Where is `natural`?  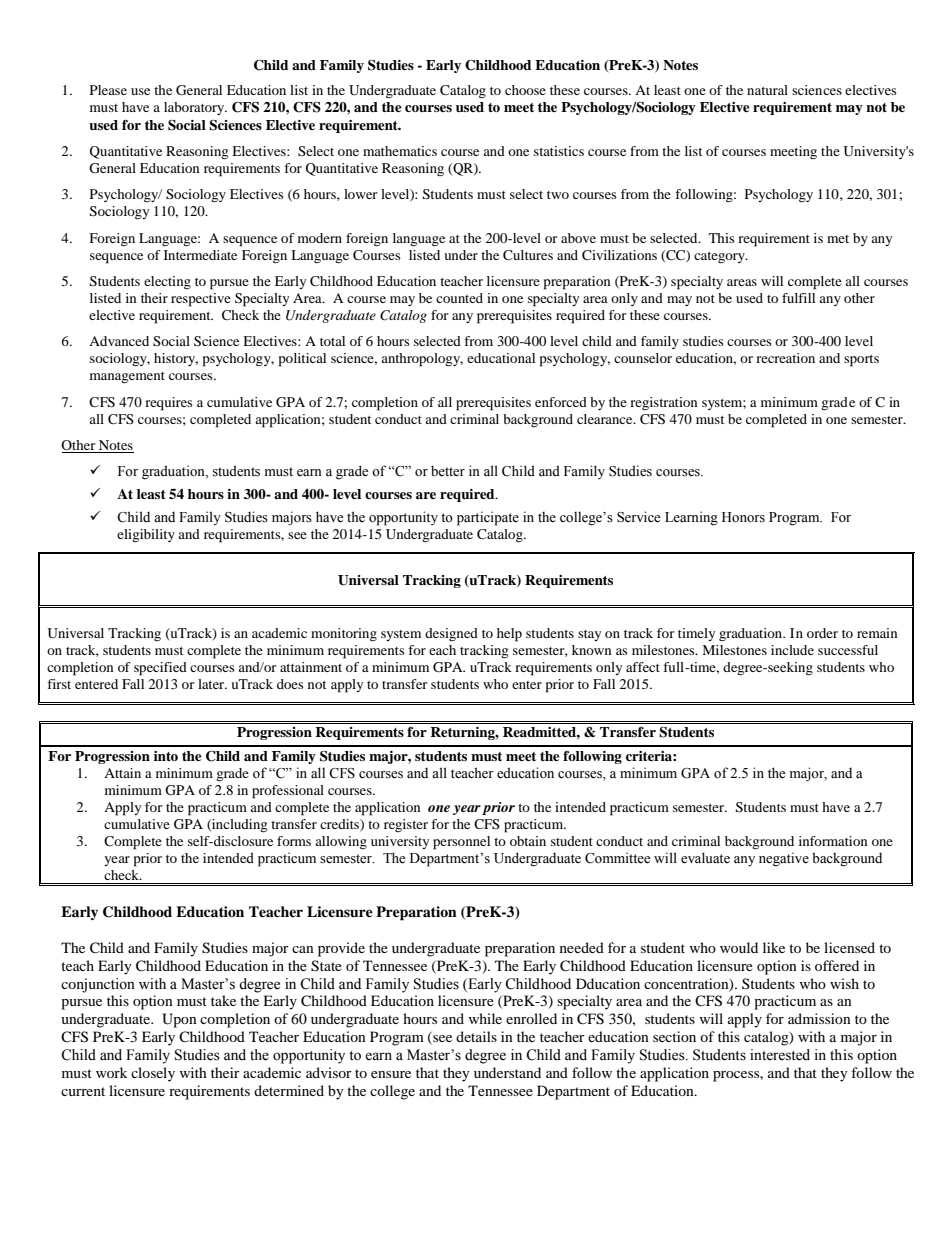 natural is located at coordinates (767, 90).
